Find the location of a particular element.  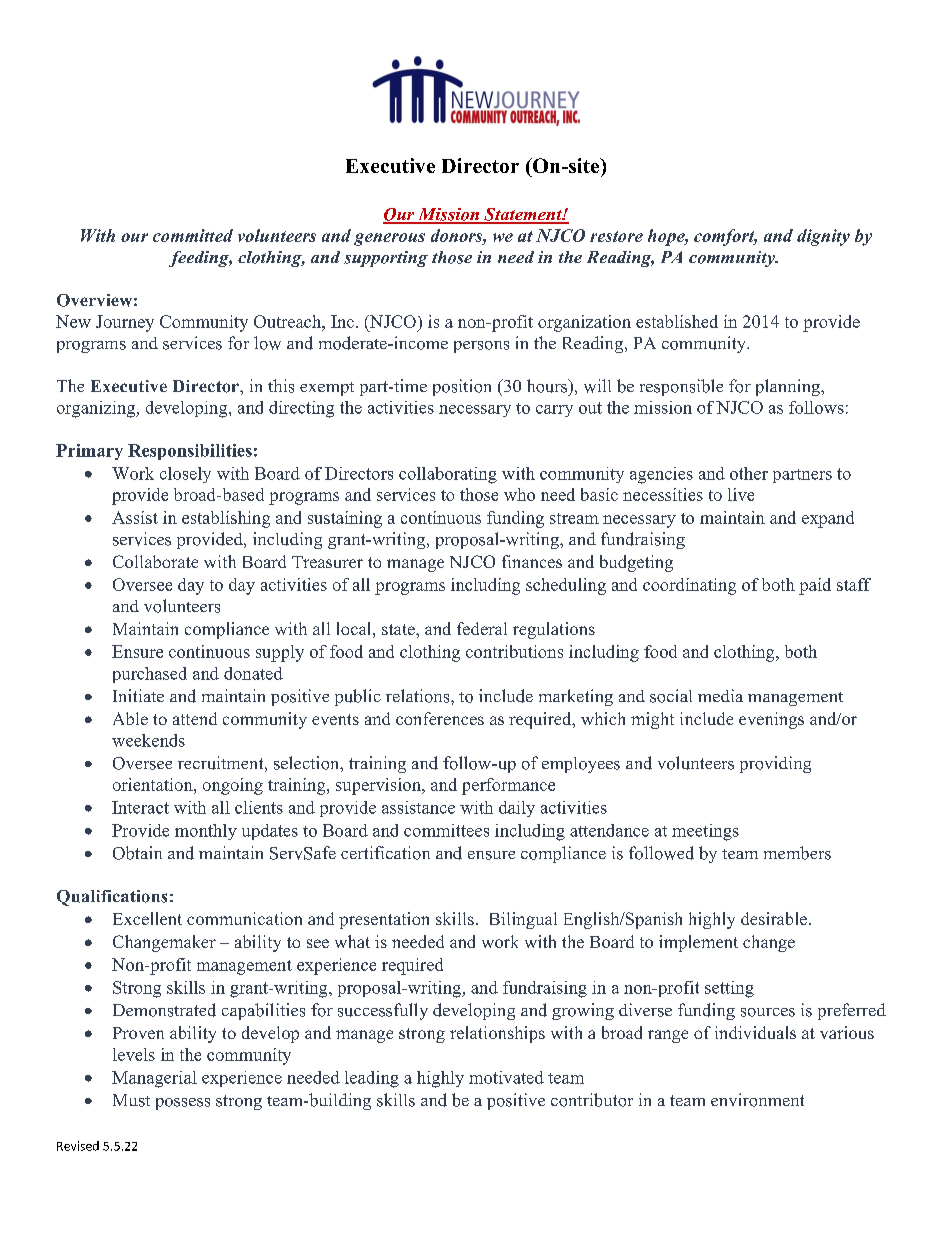

possess is located at coordinates (183, 1104).
